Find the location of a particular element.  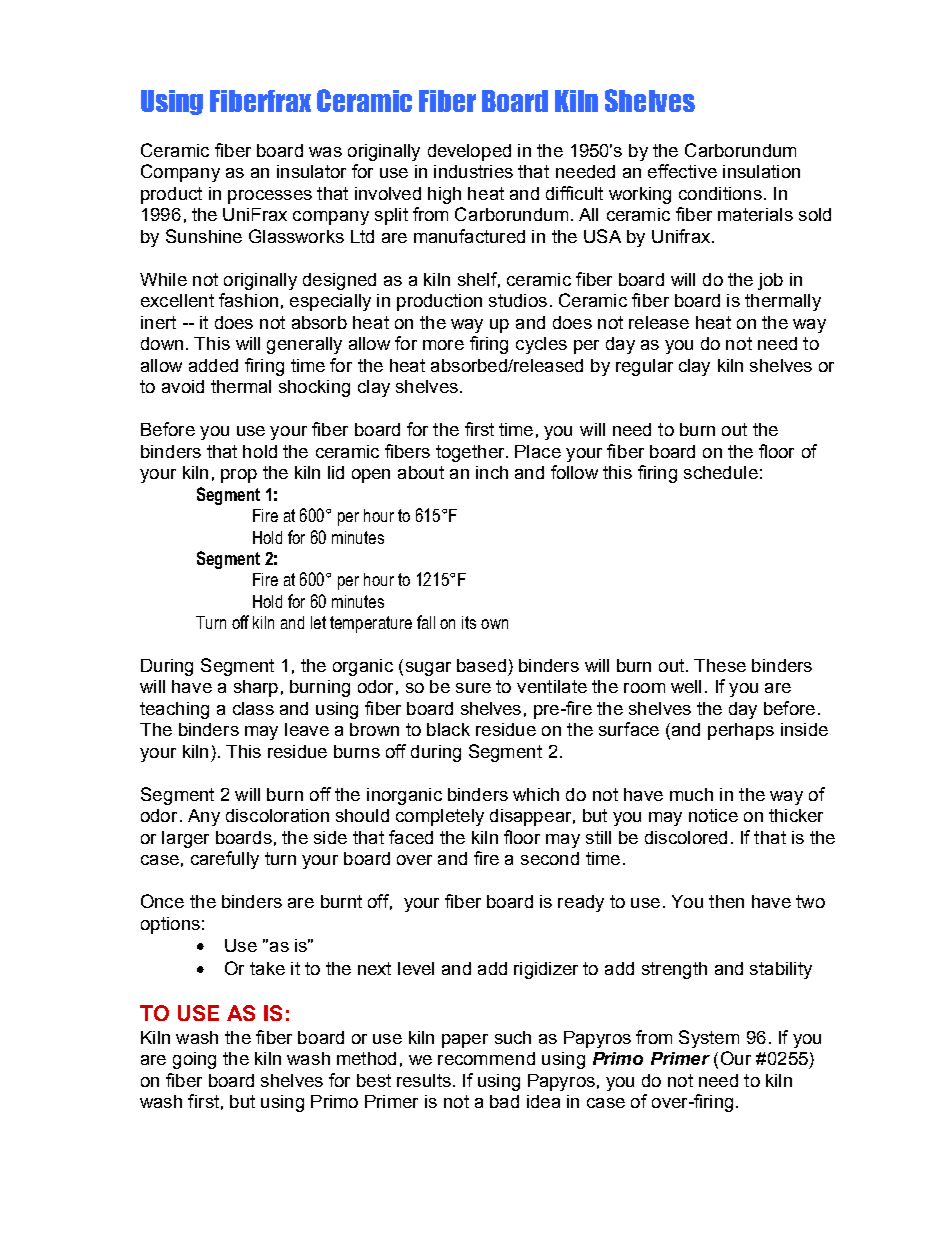

sharp is located at coordinates (256, 688).
